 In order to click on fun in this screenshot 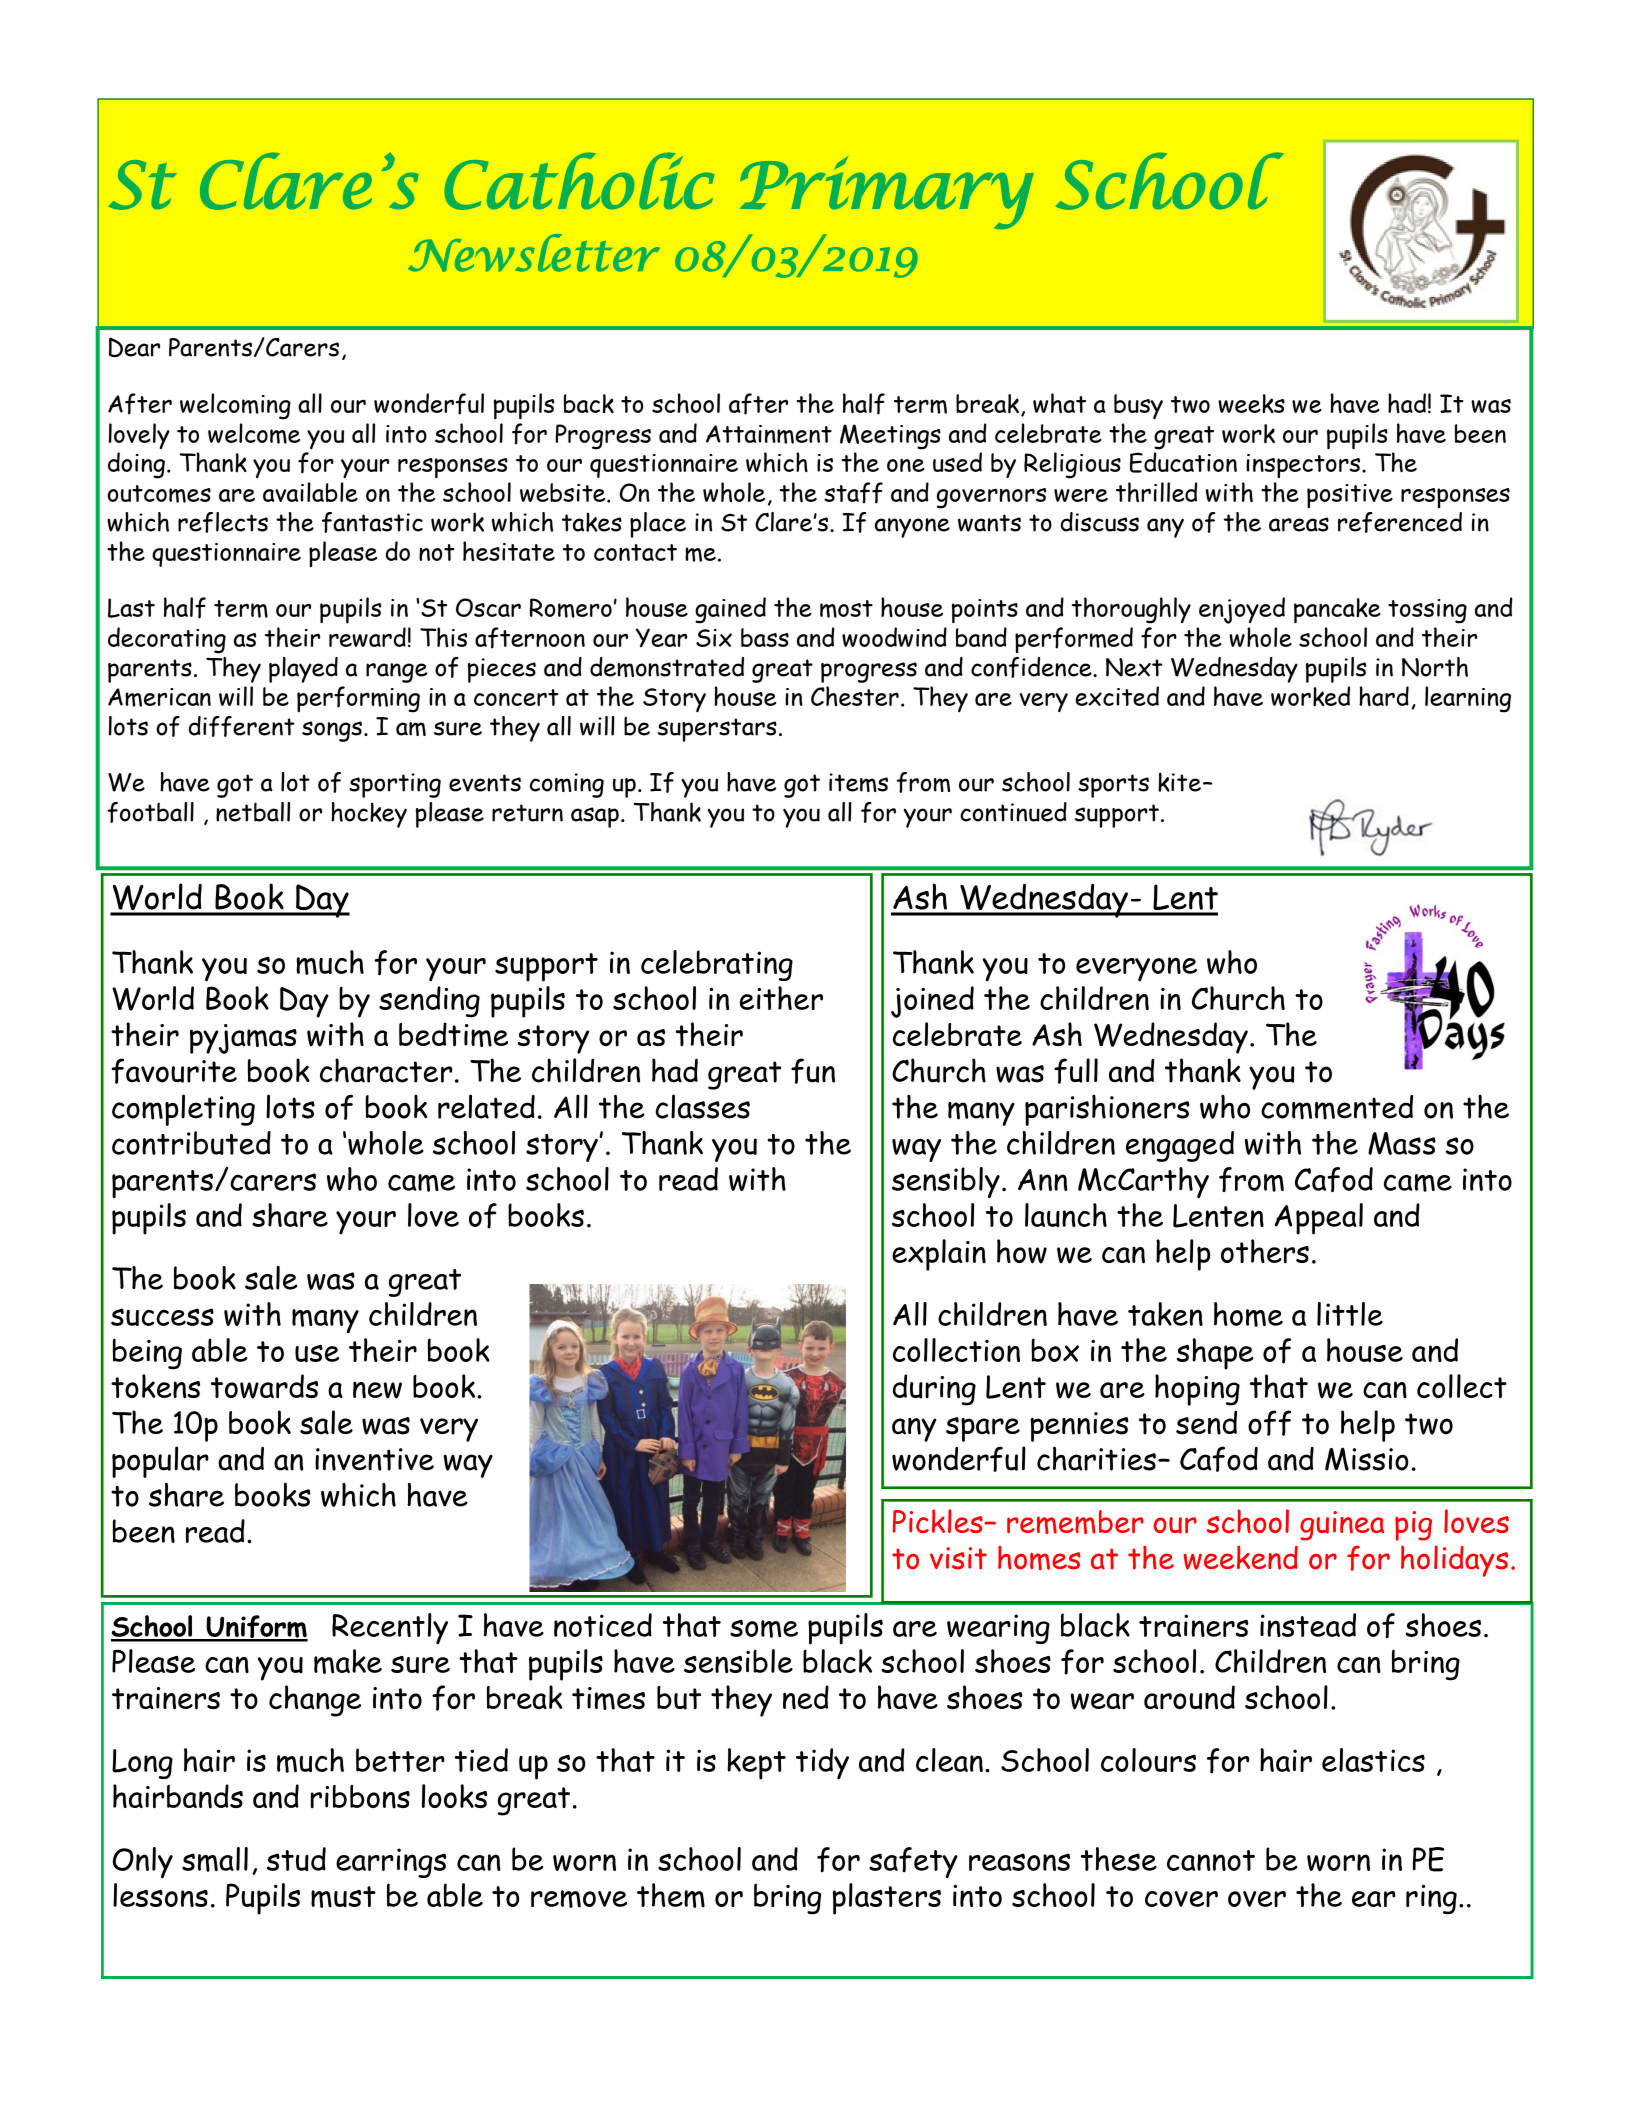, I will do `click(813, 1071)`.
